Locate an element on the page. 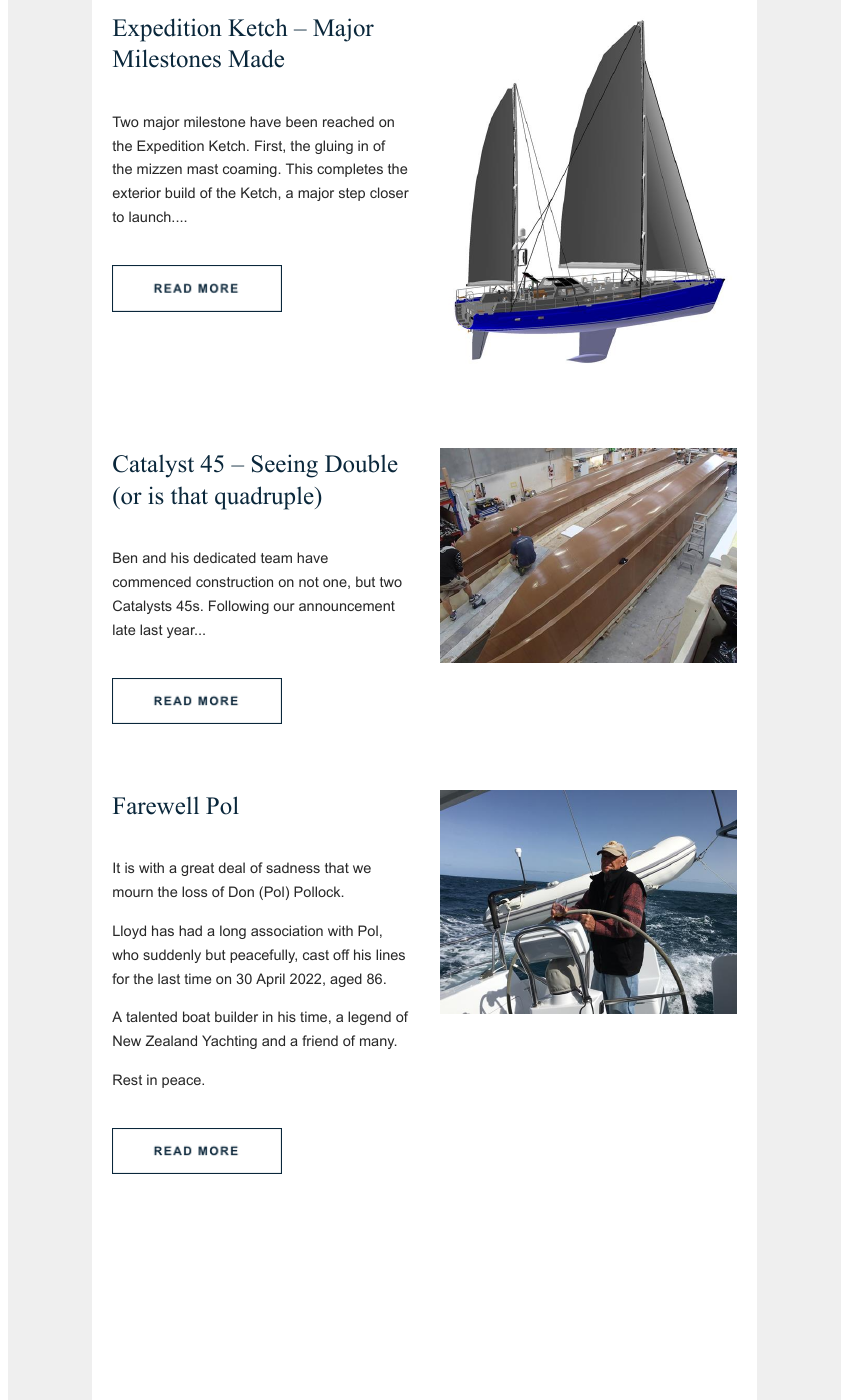  team is located at coordinates (276, 558).
